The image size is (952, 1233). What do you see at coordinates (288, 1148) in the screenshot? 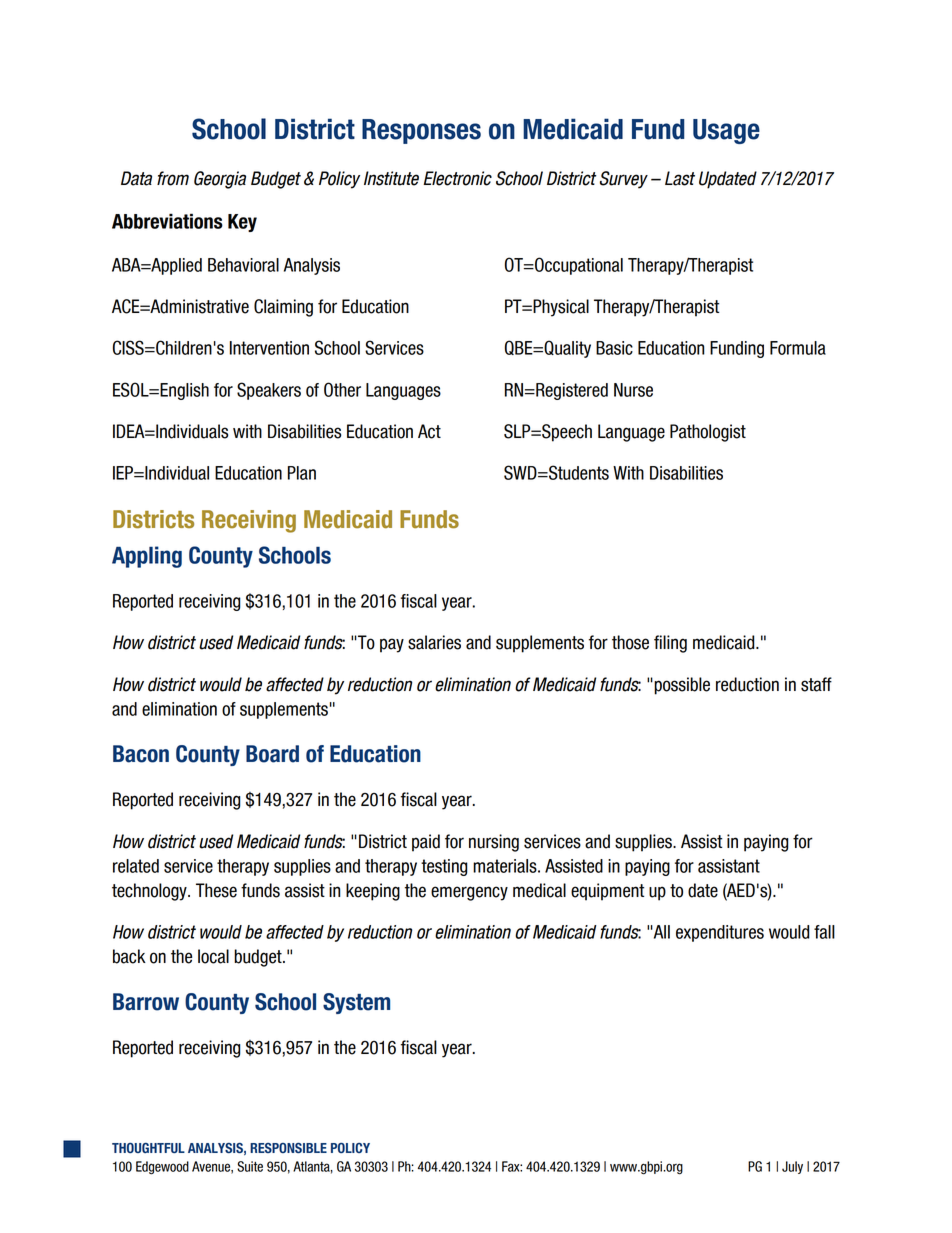
I see `RESPONSIBLE` at bounding box center [288, 1148].
